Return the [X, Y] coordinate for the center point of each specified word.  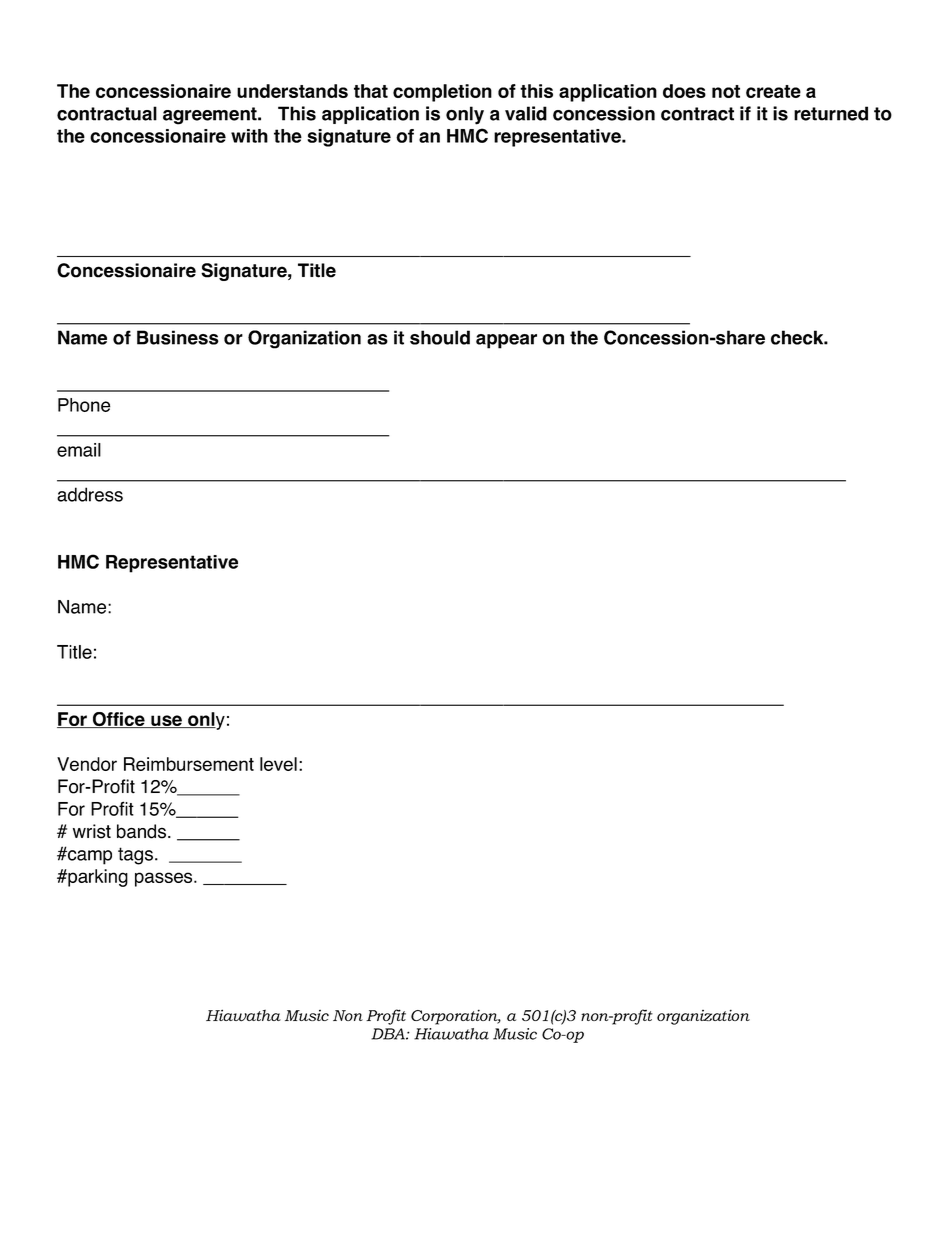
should [440, 337]
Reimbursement [189, 764]
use [166, 721]
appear [506, 341]
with [249, 136]
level [278, 764]
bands [141, 831]
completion [442, 93]
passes [165, 879]
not [726, 91]
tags [135, 856]
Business [178, 337]
